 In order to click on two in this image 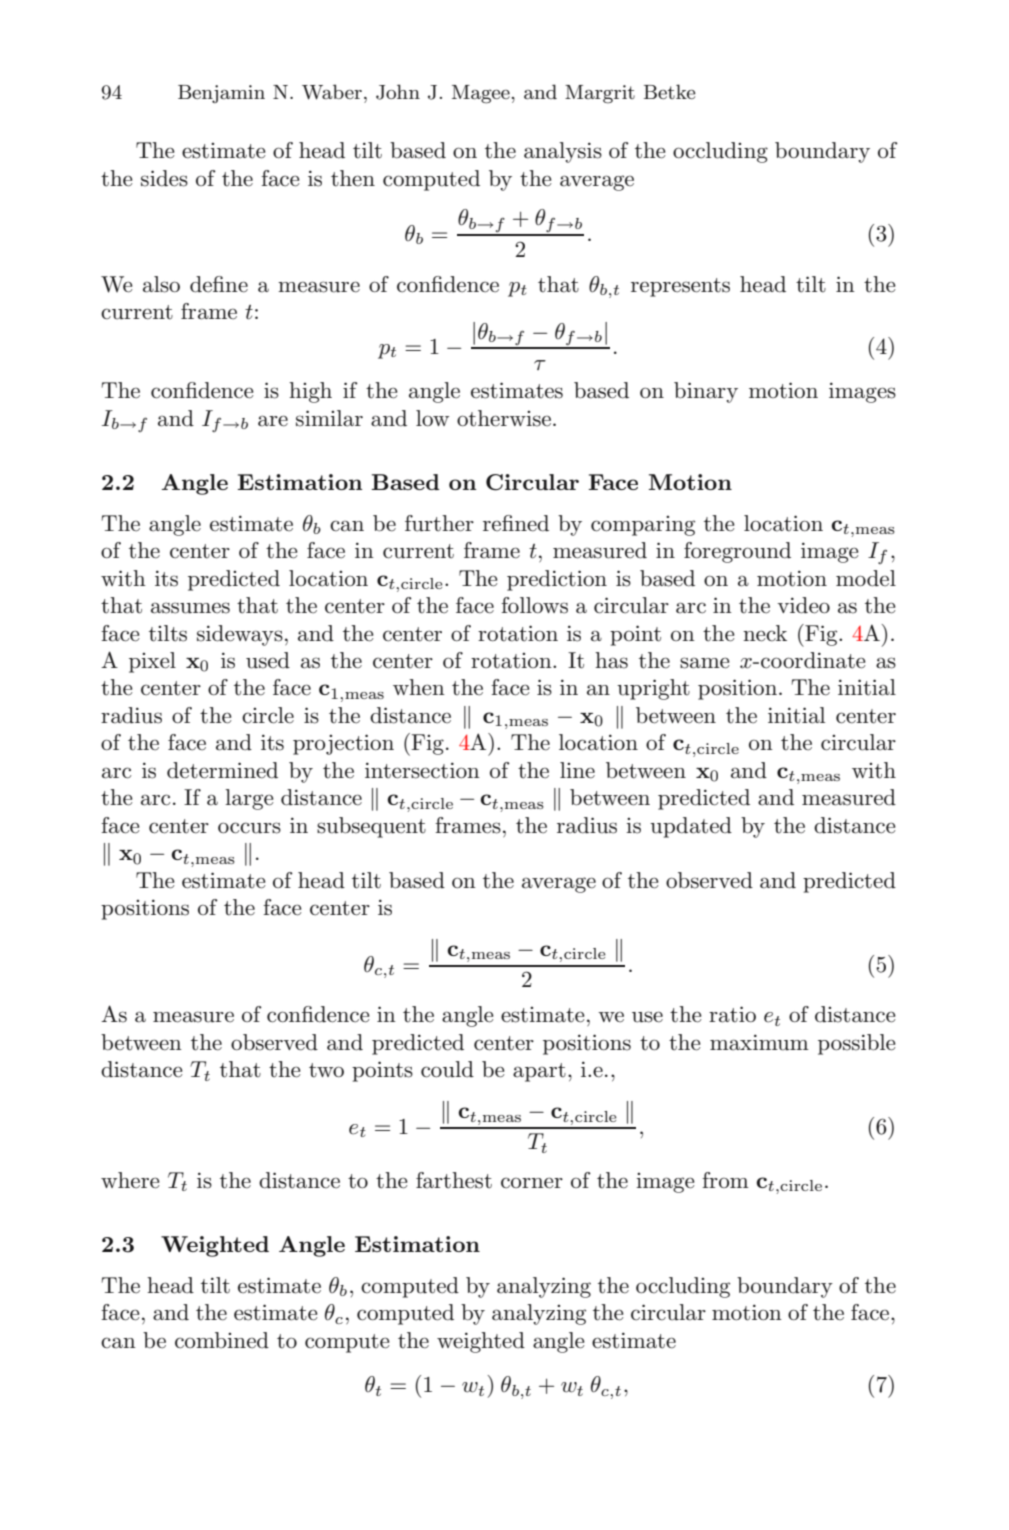, I will do `click(326, 1070)`.
